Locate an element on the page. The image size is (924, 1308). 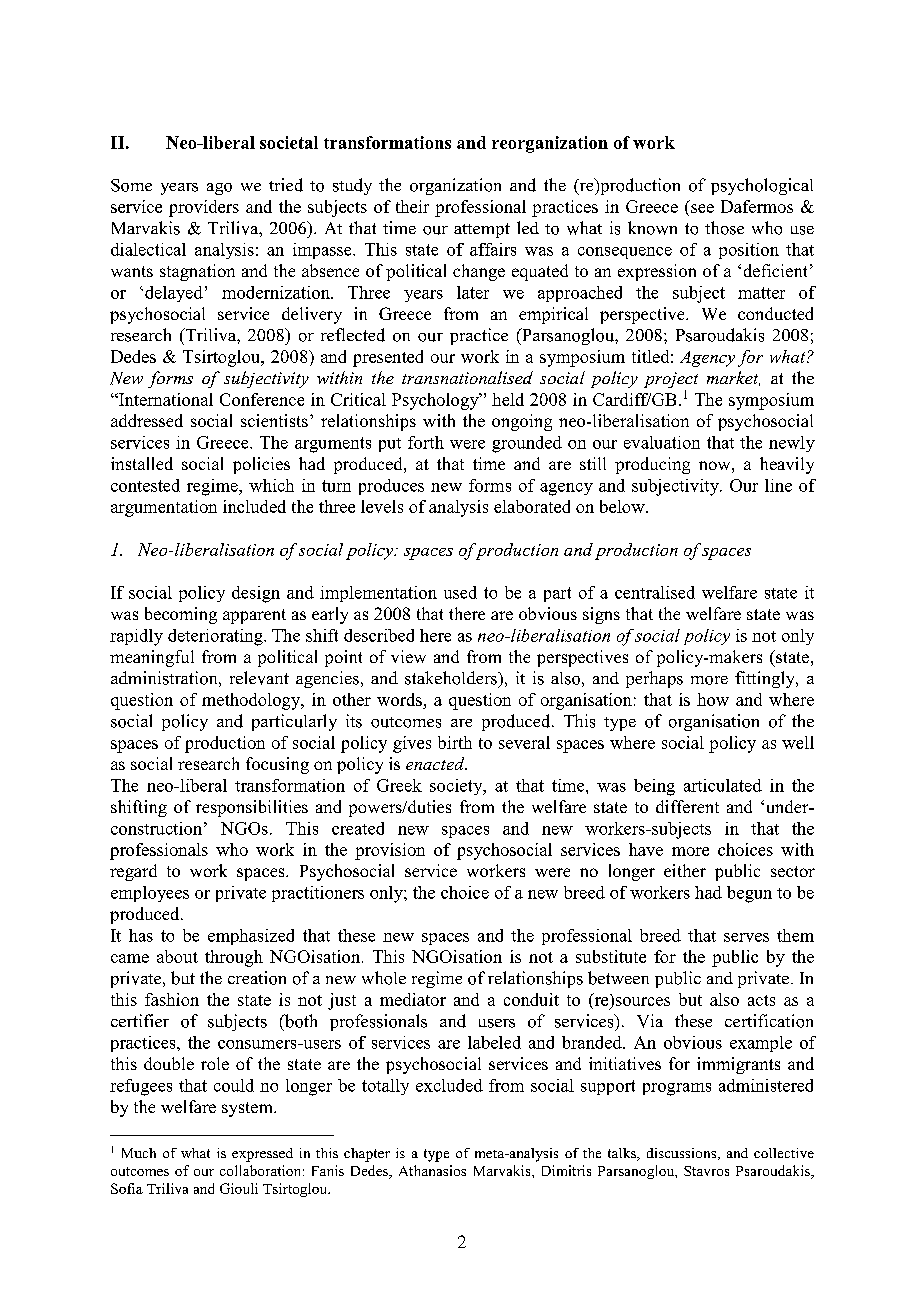
Psychology is located at coordinates (436, 401).
